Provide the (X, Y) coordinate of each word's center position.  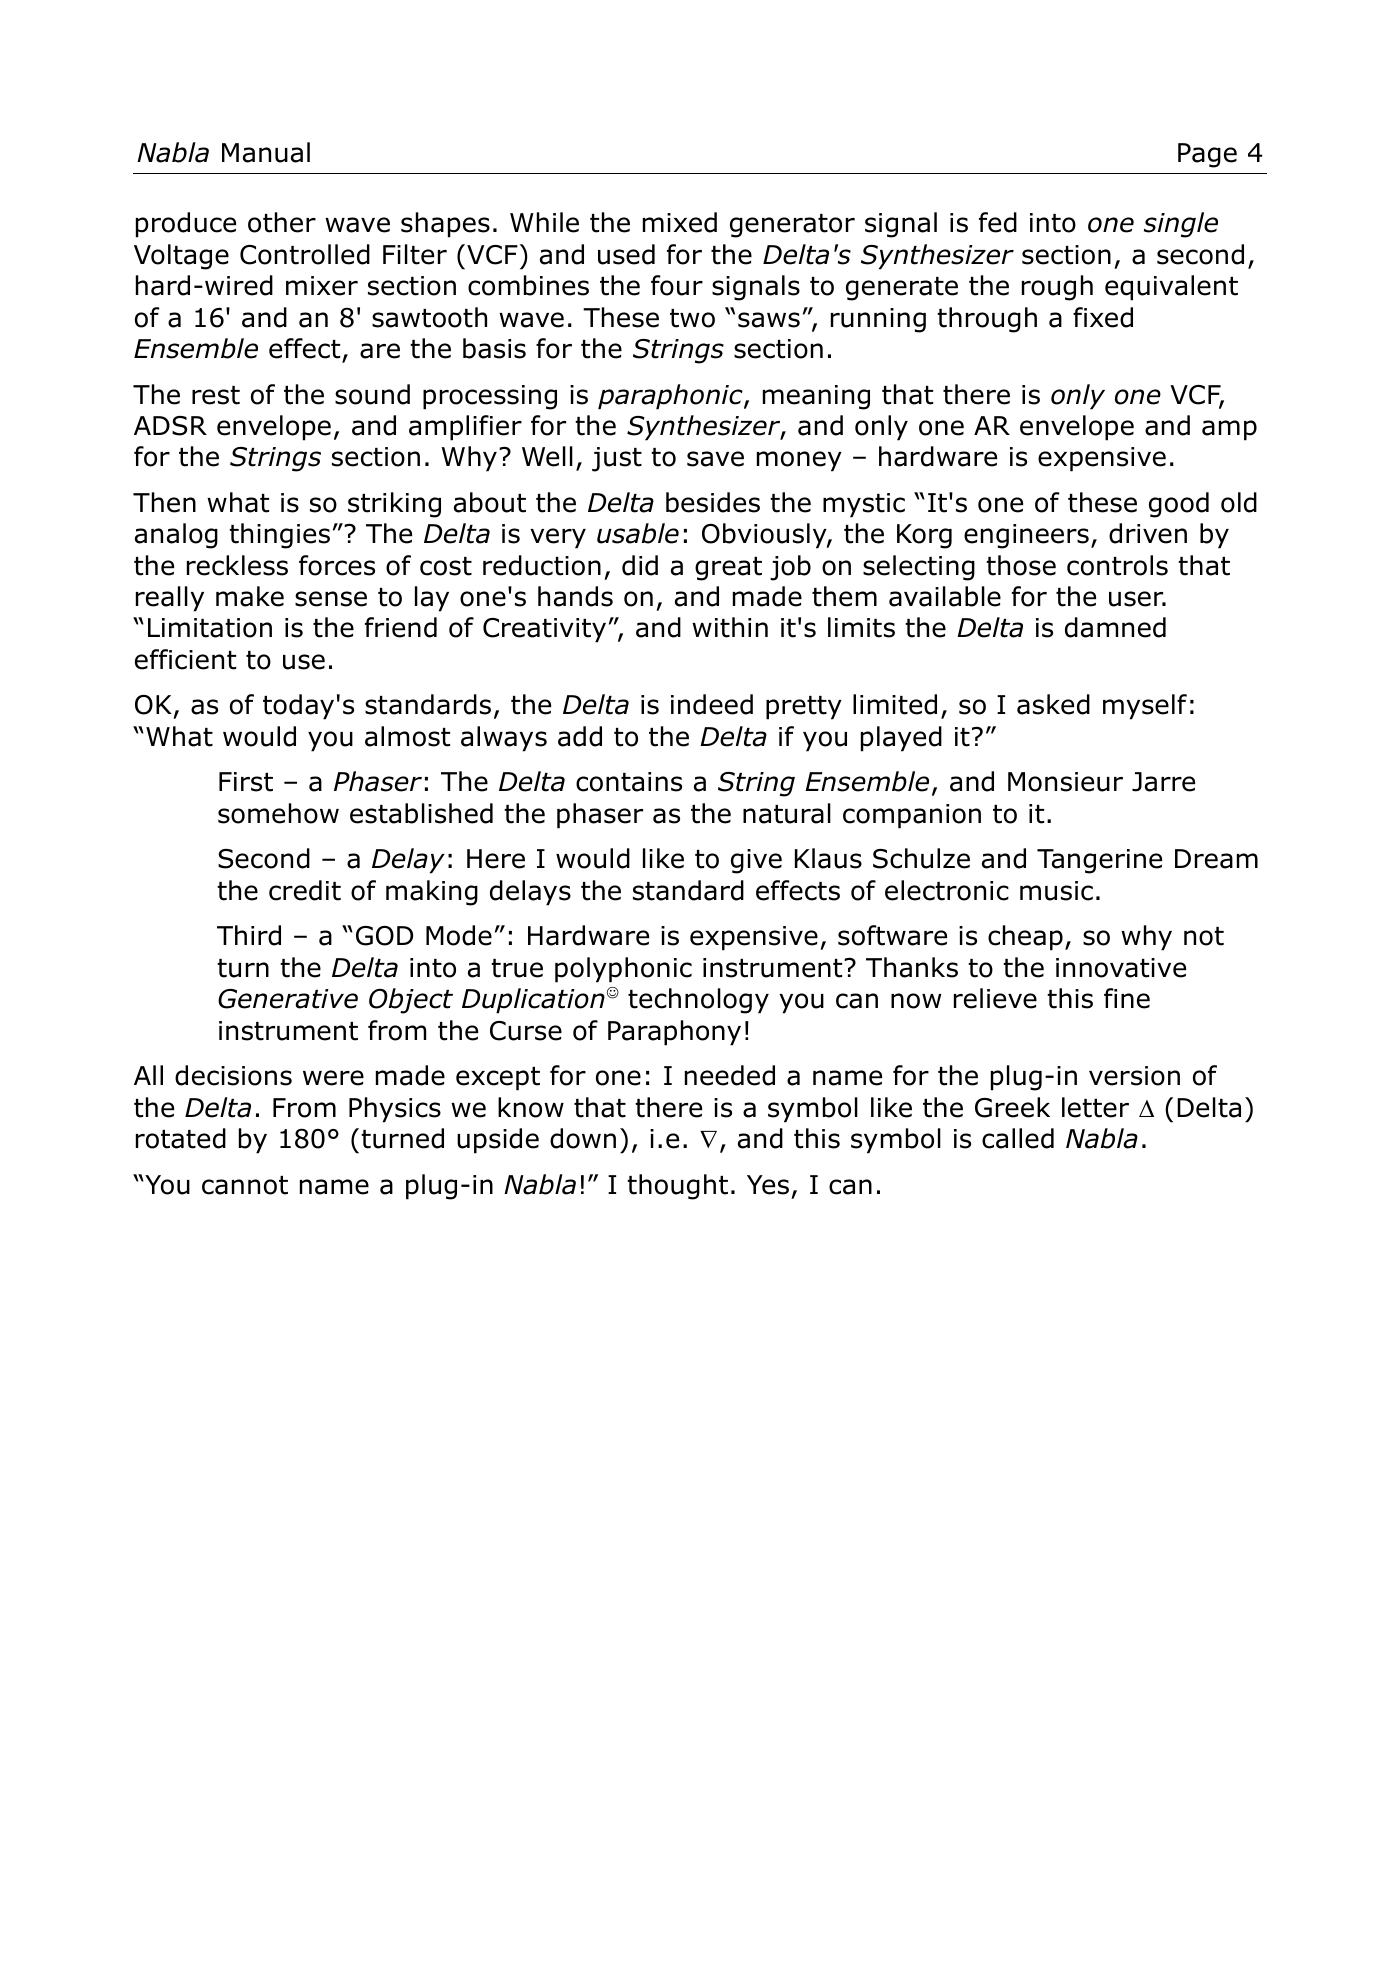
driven (1148, 533)
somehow (278, 813)
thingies (279, 536)
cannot (245, 1185)
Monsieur (1065, 782)
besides (713, 502)
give (756, 861)
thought (677, 1187)
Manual (266, 152)
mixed (680, 222)
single (1181, 225)
